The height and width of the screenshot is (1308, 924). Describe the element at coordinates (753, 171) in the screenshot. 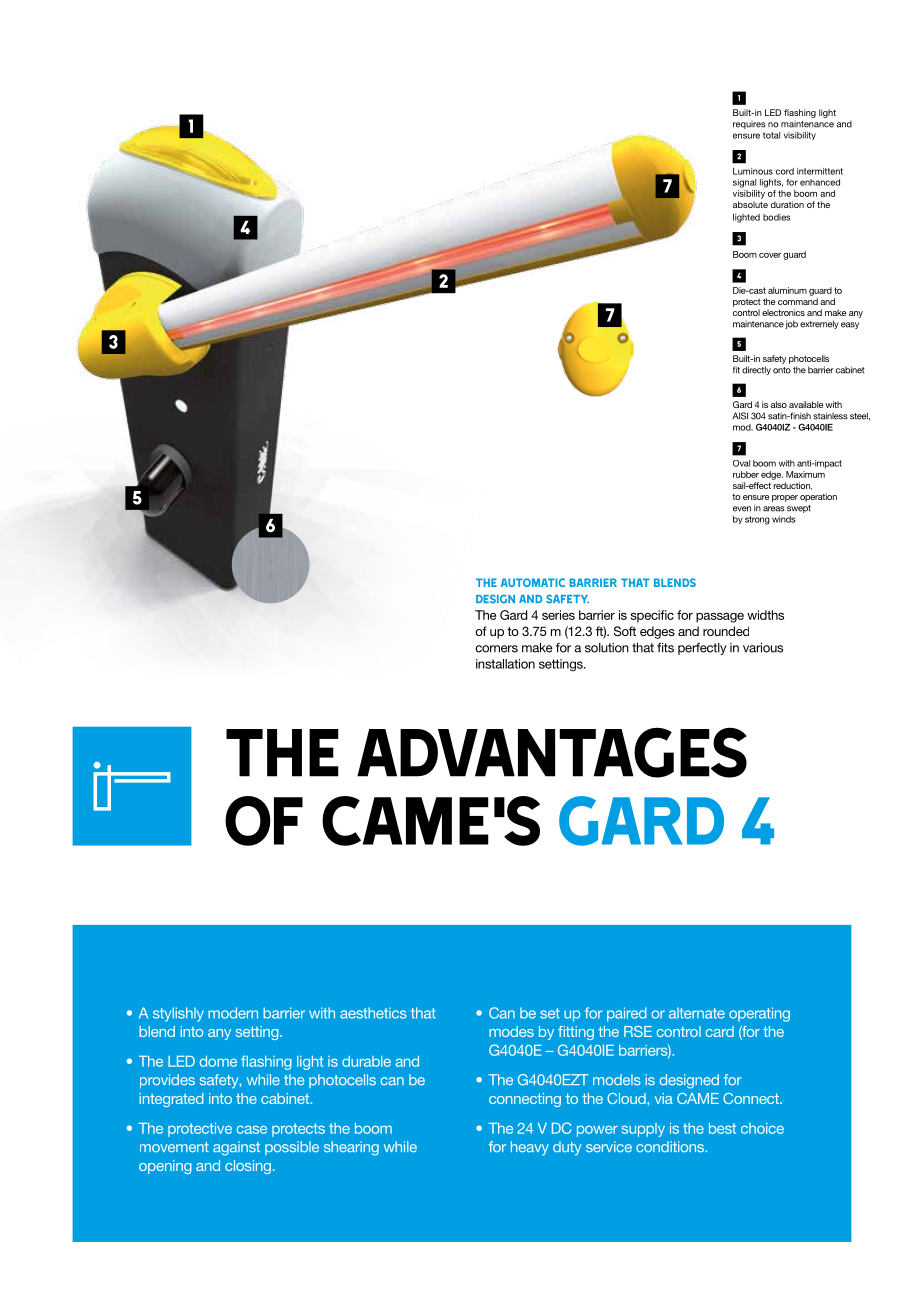

I see `Luminous` at that location.
